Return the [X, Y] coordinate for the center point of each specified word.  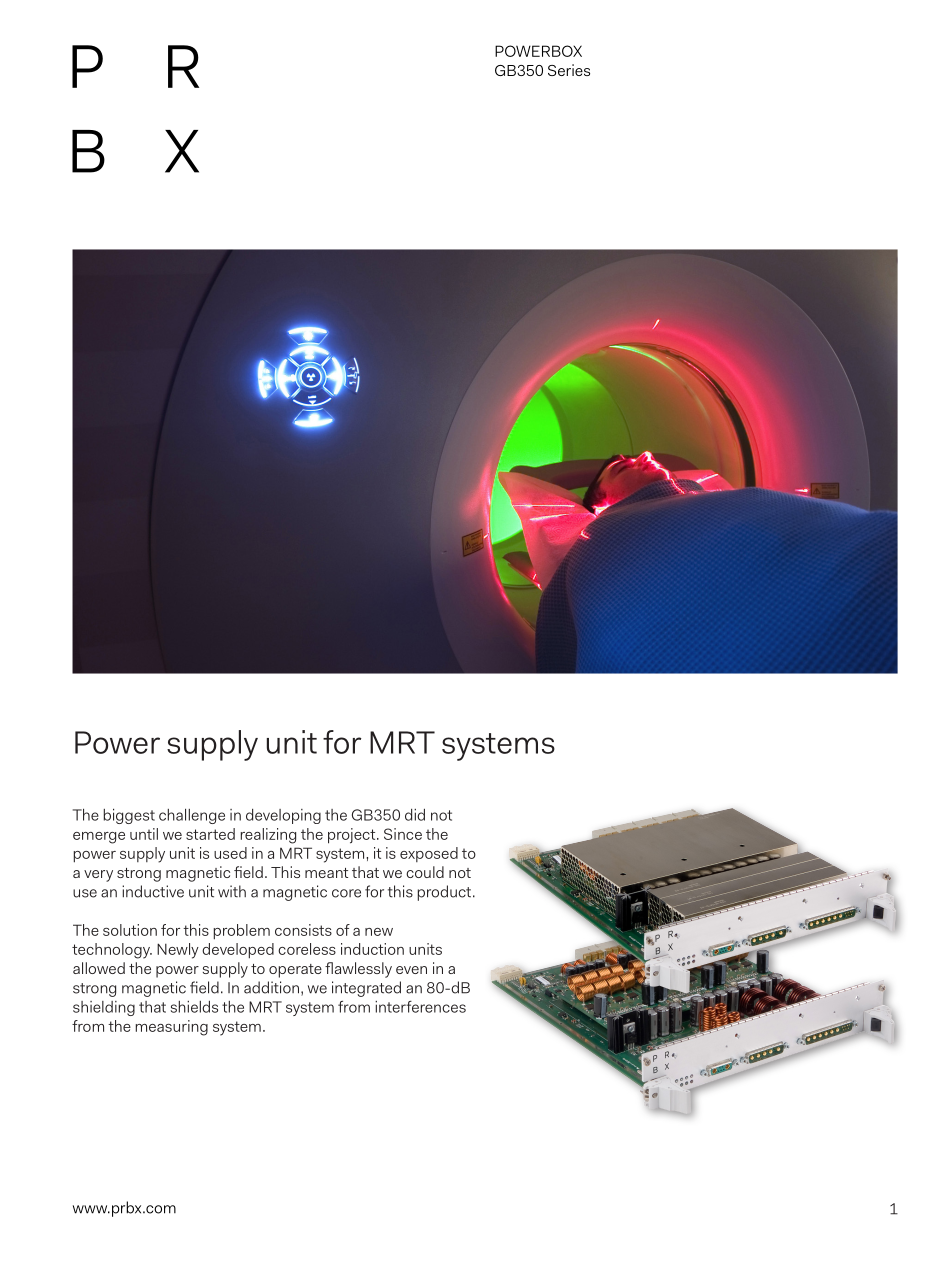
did [415, 815]
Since [403, 834]
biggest [129, 816]
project [353, 836]
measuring [172, 1028]
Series [569, 70]
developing [283, 816]
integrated [366, 989]
